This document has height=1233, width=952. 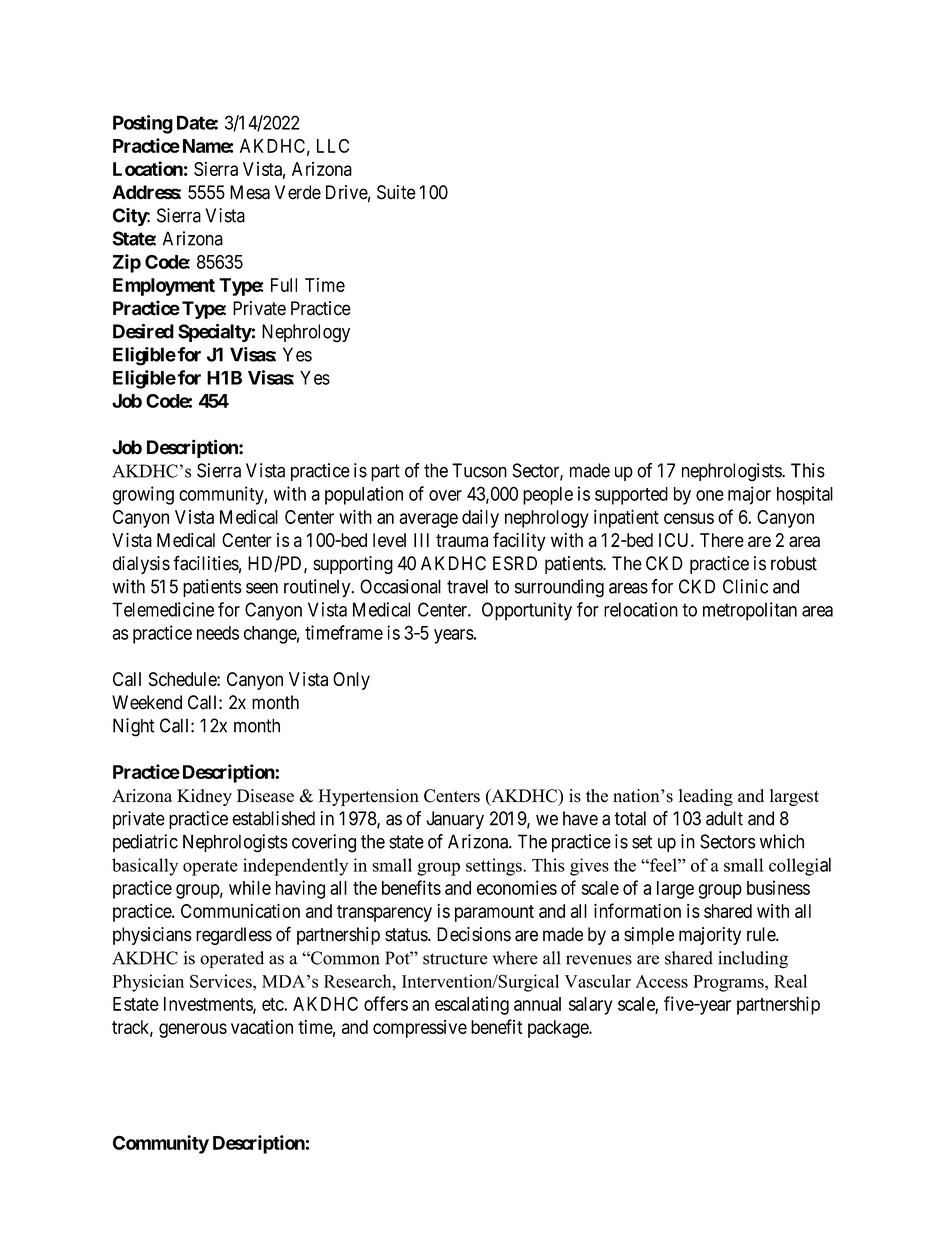 I want to click on Services, so click(x=222, y=981).
